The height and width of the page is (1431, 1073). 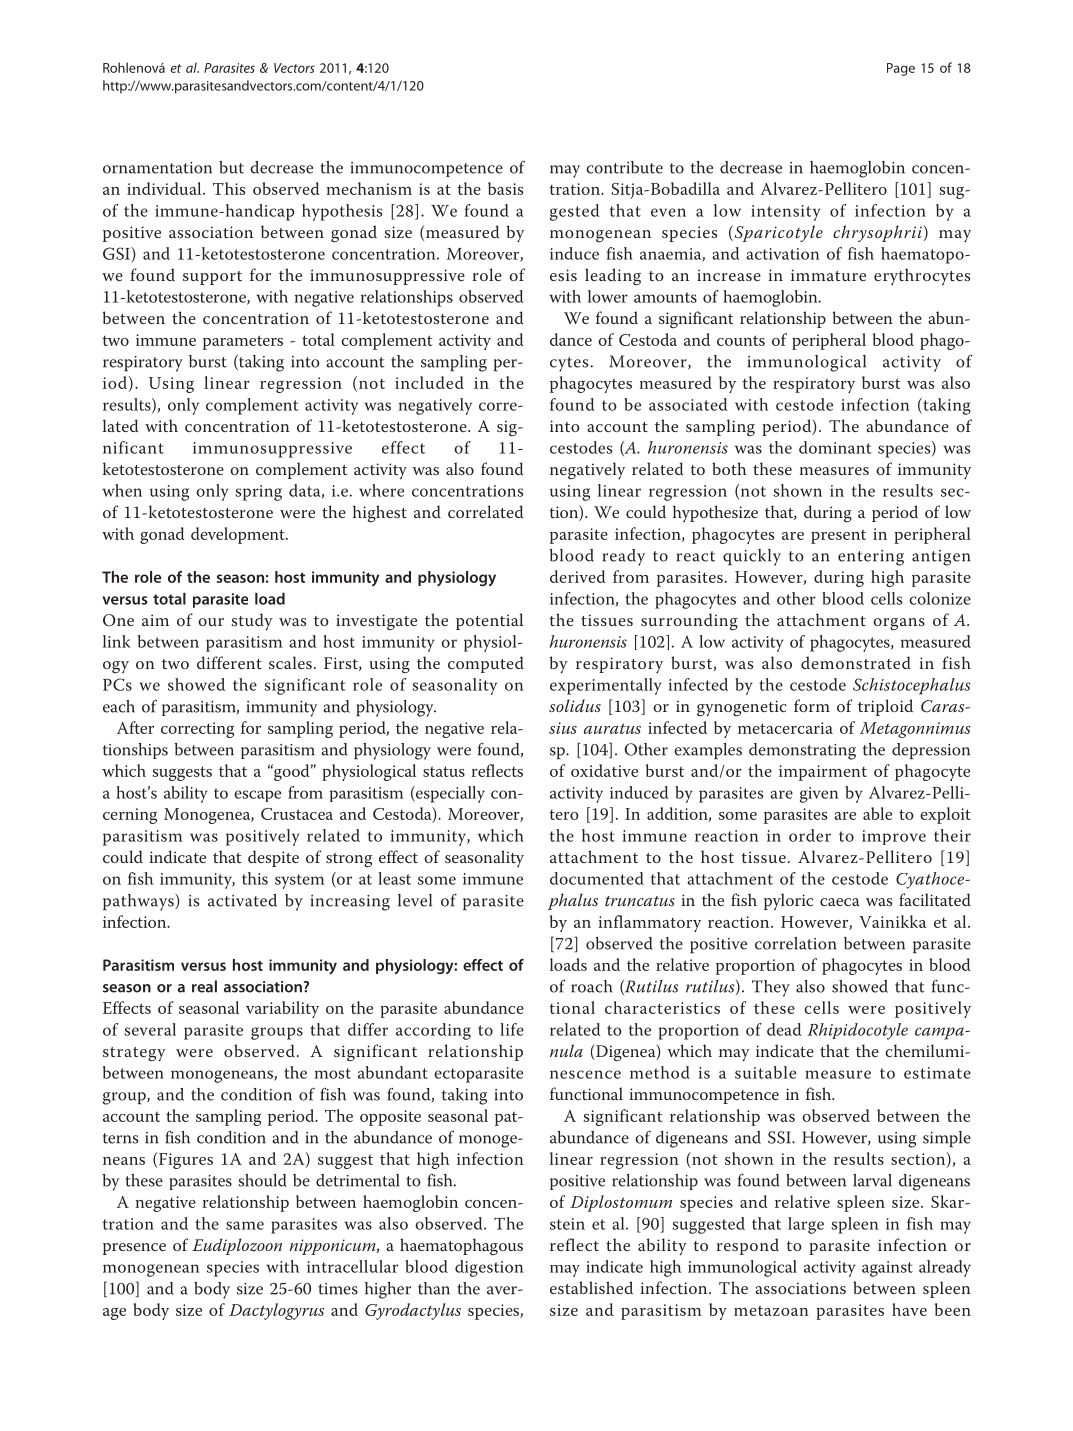 I want to click on scales, so click(x=290, y=662).
